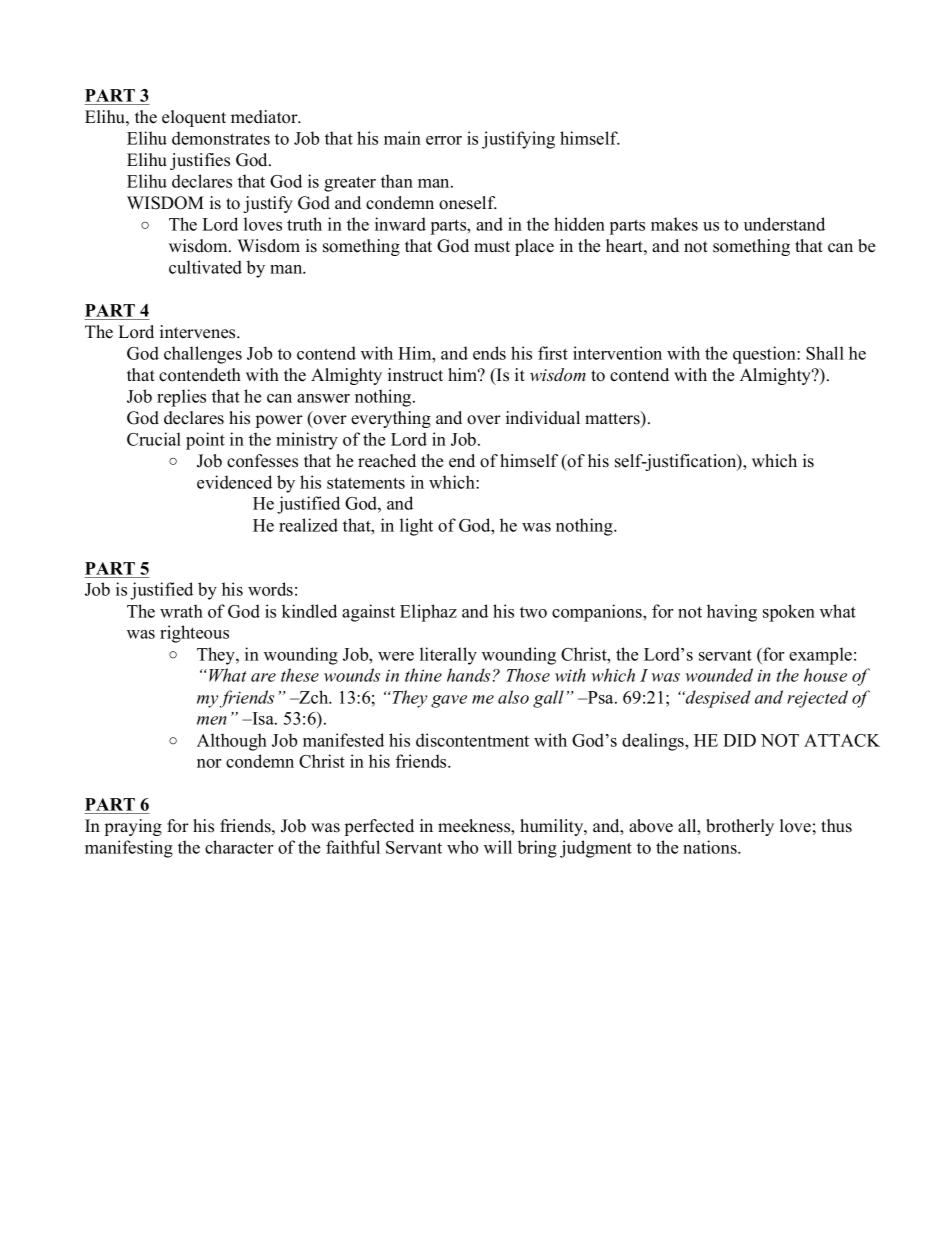  What do you see at coordinates (784, 224) in the screenshot?
I see `understand` at bounding box center [784, 224].
